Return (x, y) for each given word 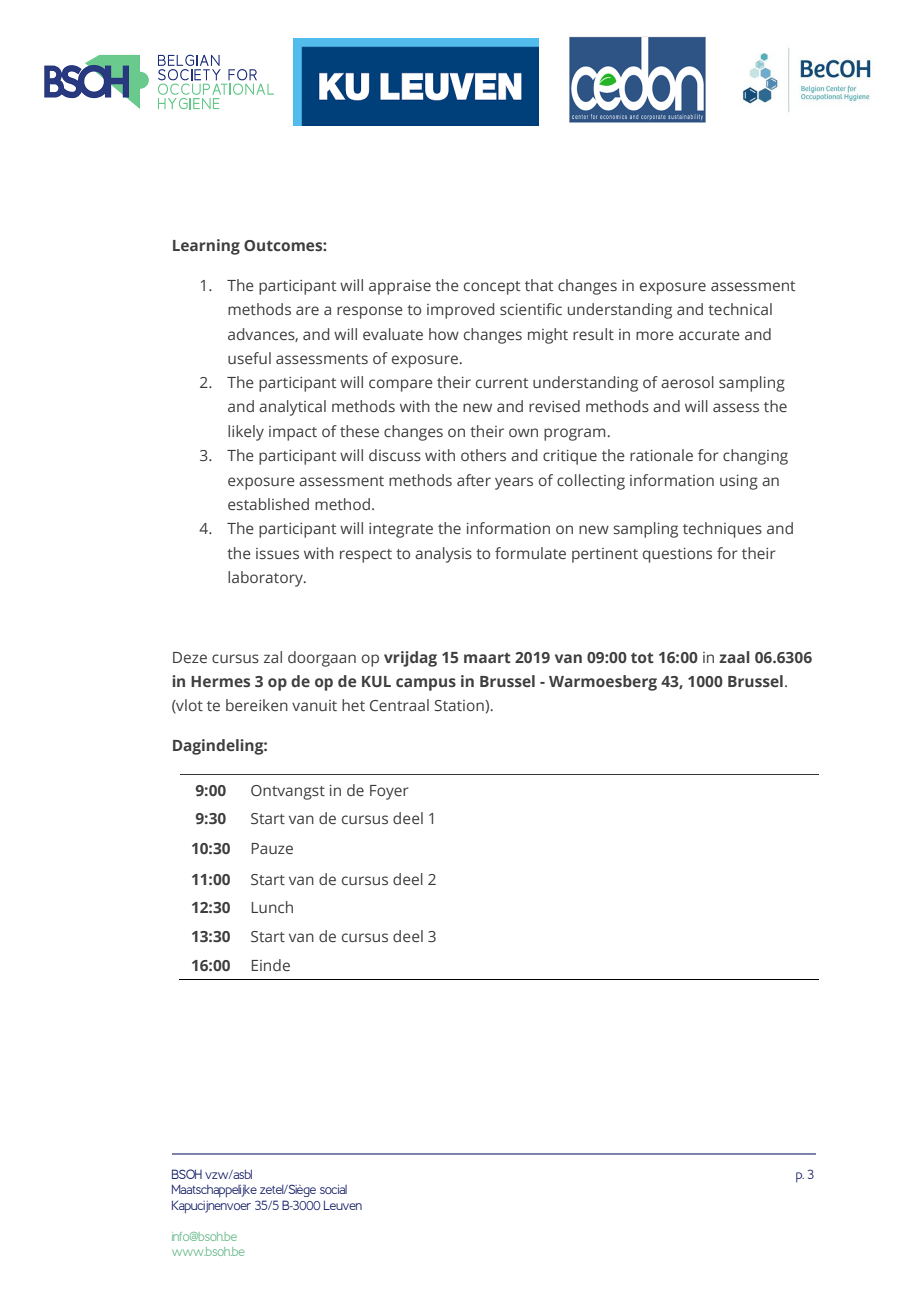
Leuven (343, 1205)
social (333, 1189)
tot (642, 657)
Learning (206, 247)
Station (459, 705)
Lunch (272, 907)
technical (740, 309)
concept (492, 288)
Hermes (220, 681)
